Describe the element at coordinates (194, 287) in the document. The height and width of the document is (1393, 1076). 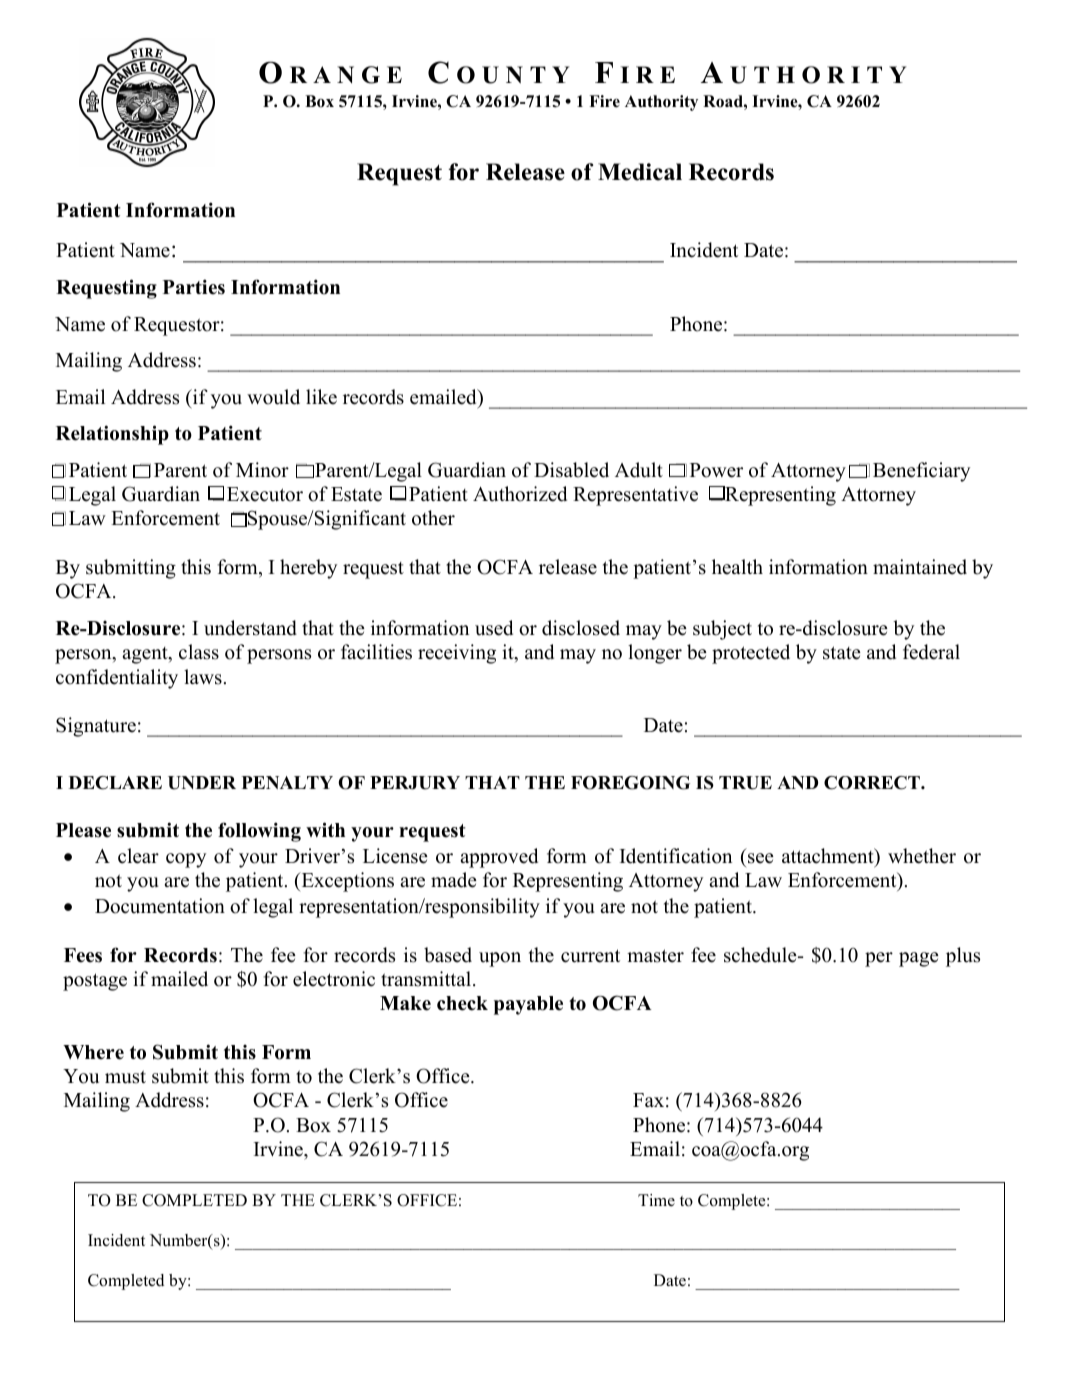
I see `Parties` at that location.
